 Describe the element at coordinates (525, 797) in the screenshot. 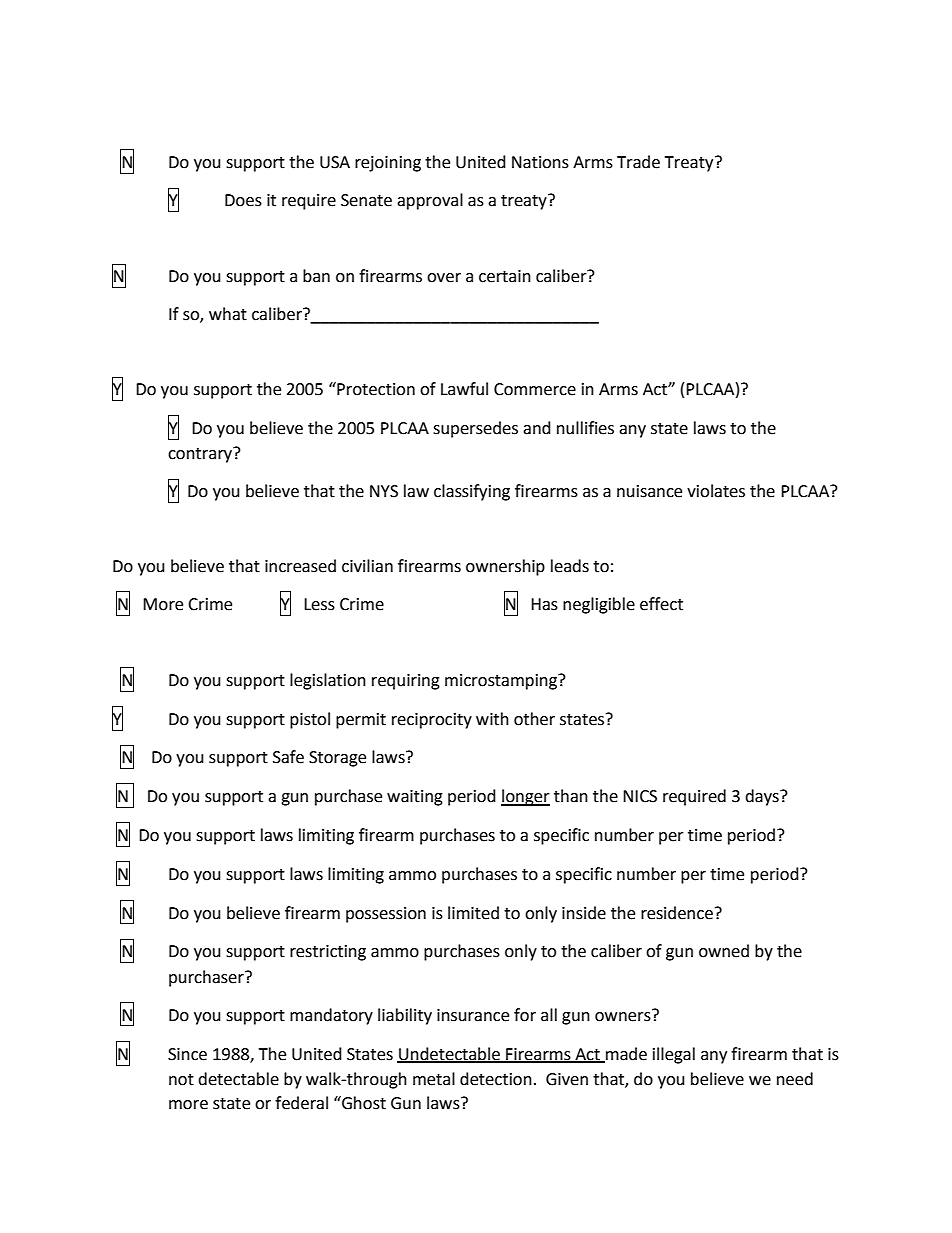

I see `longer` at that location.
